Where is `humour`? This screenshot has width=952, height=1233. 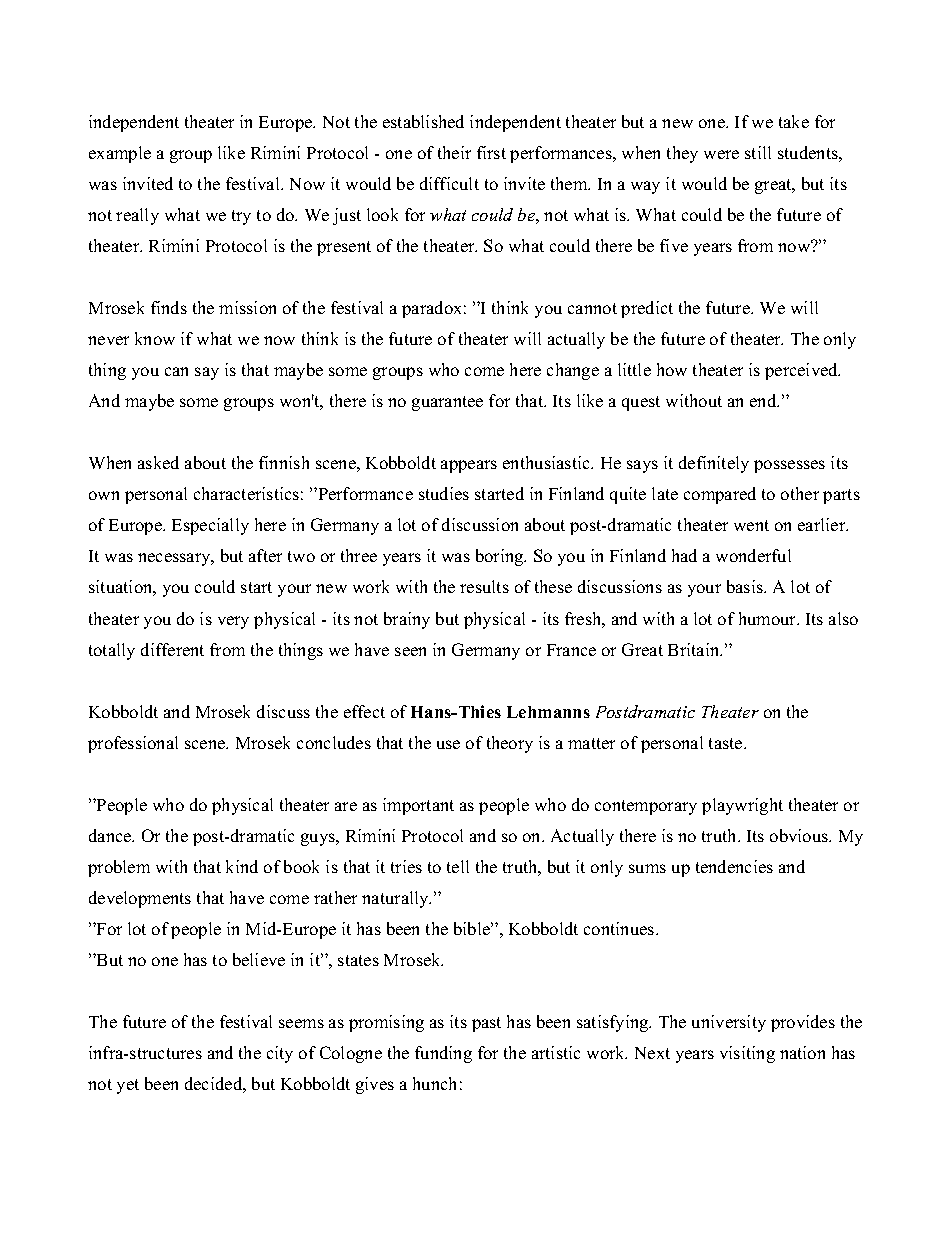 humour is located at coordinates (769, 618).
